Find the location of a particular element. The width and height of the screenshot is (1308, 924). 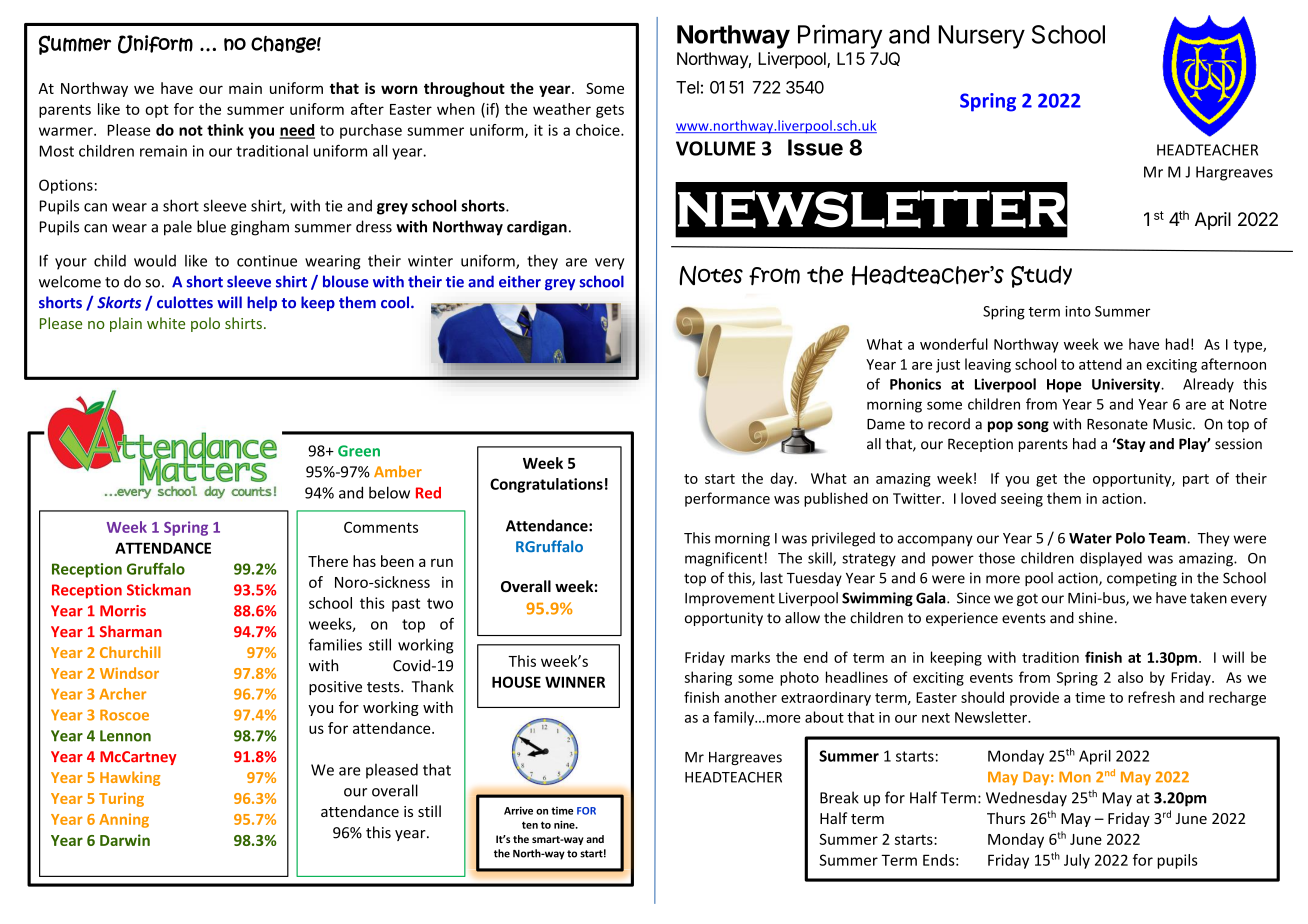

Arrive is located at coordinates (518, 810).
